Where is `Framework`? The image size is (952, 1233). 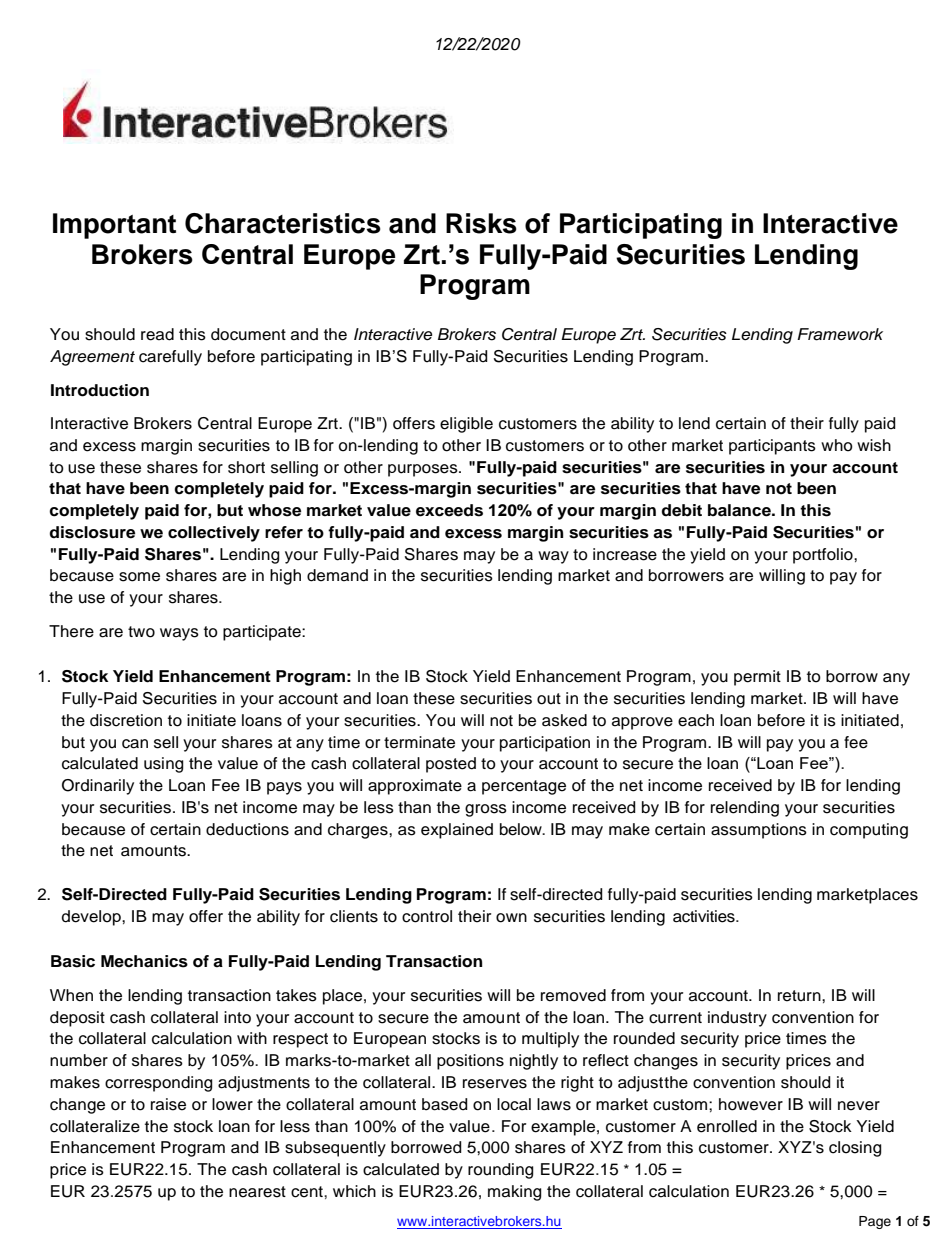
Framework is located at coordinates (840, 334).
